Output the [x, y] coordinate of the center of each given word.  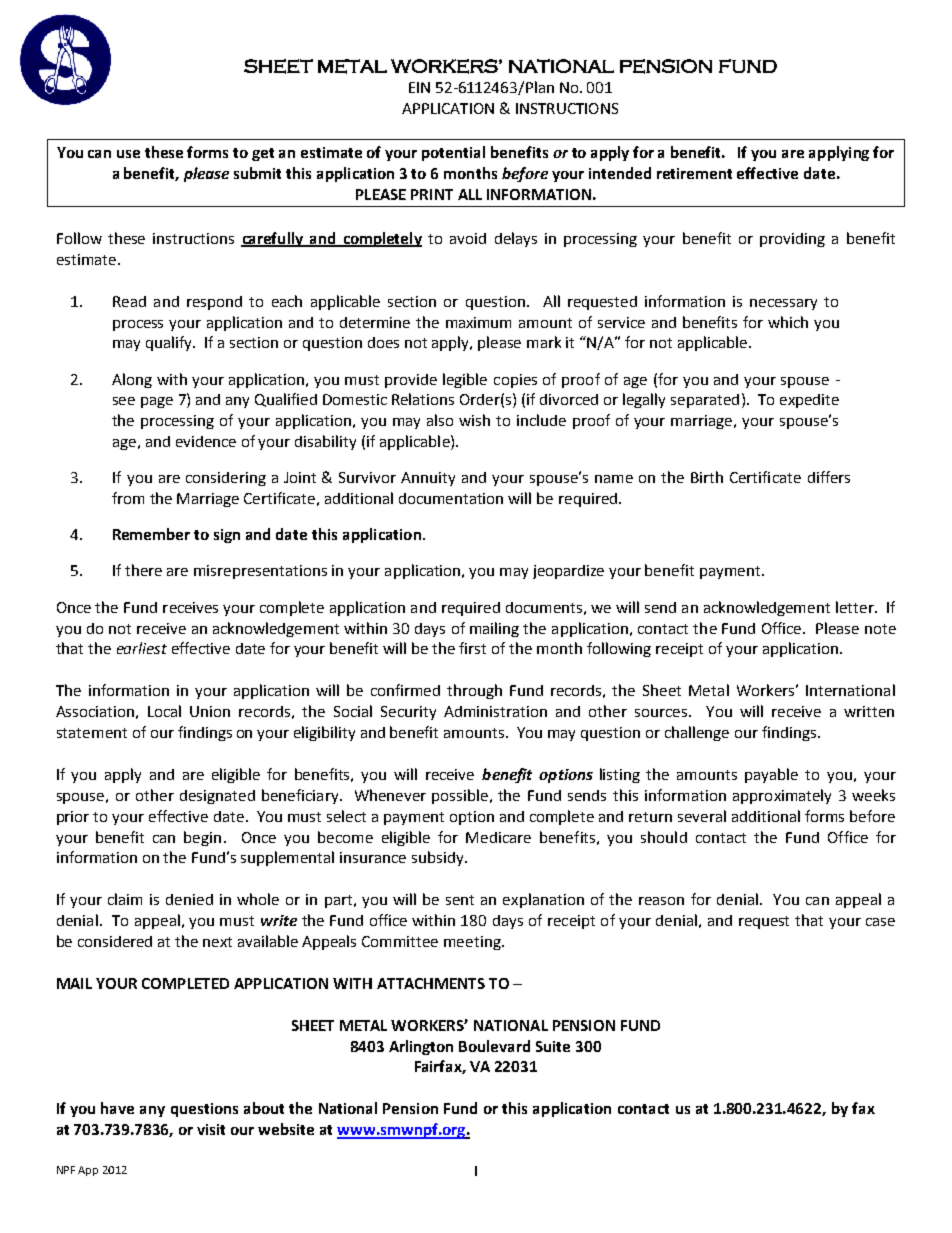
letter [856, 607]
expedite [809, 401]
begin [202, 838]
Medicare [498, 837]
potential [453, 153]
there [143, 570]
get [263, 154]
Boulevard [494, 1046]
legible [465, 380]
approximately [782, 796]
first [472, 648]
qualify [170, 343]
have [117, 1108]
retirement [694, 173]
